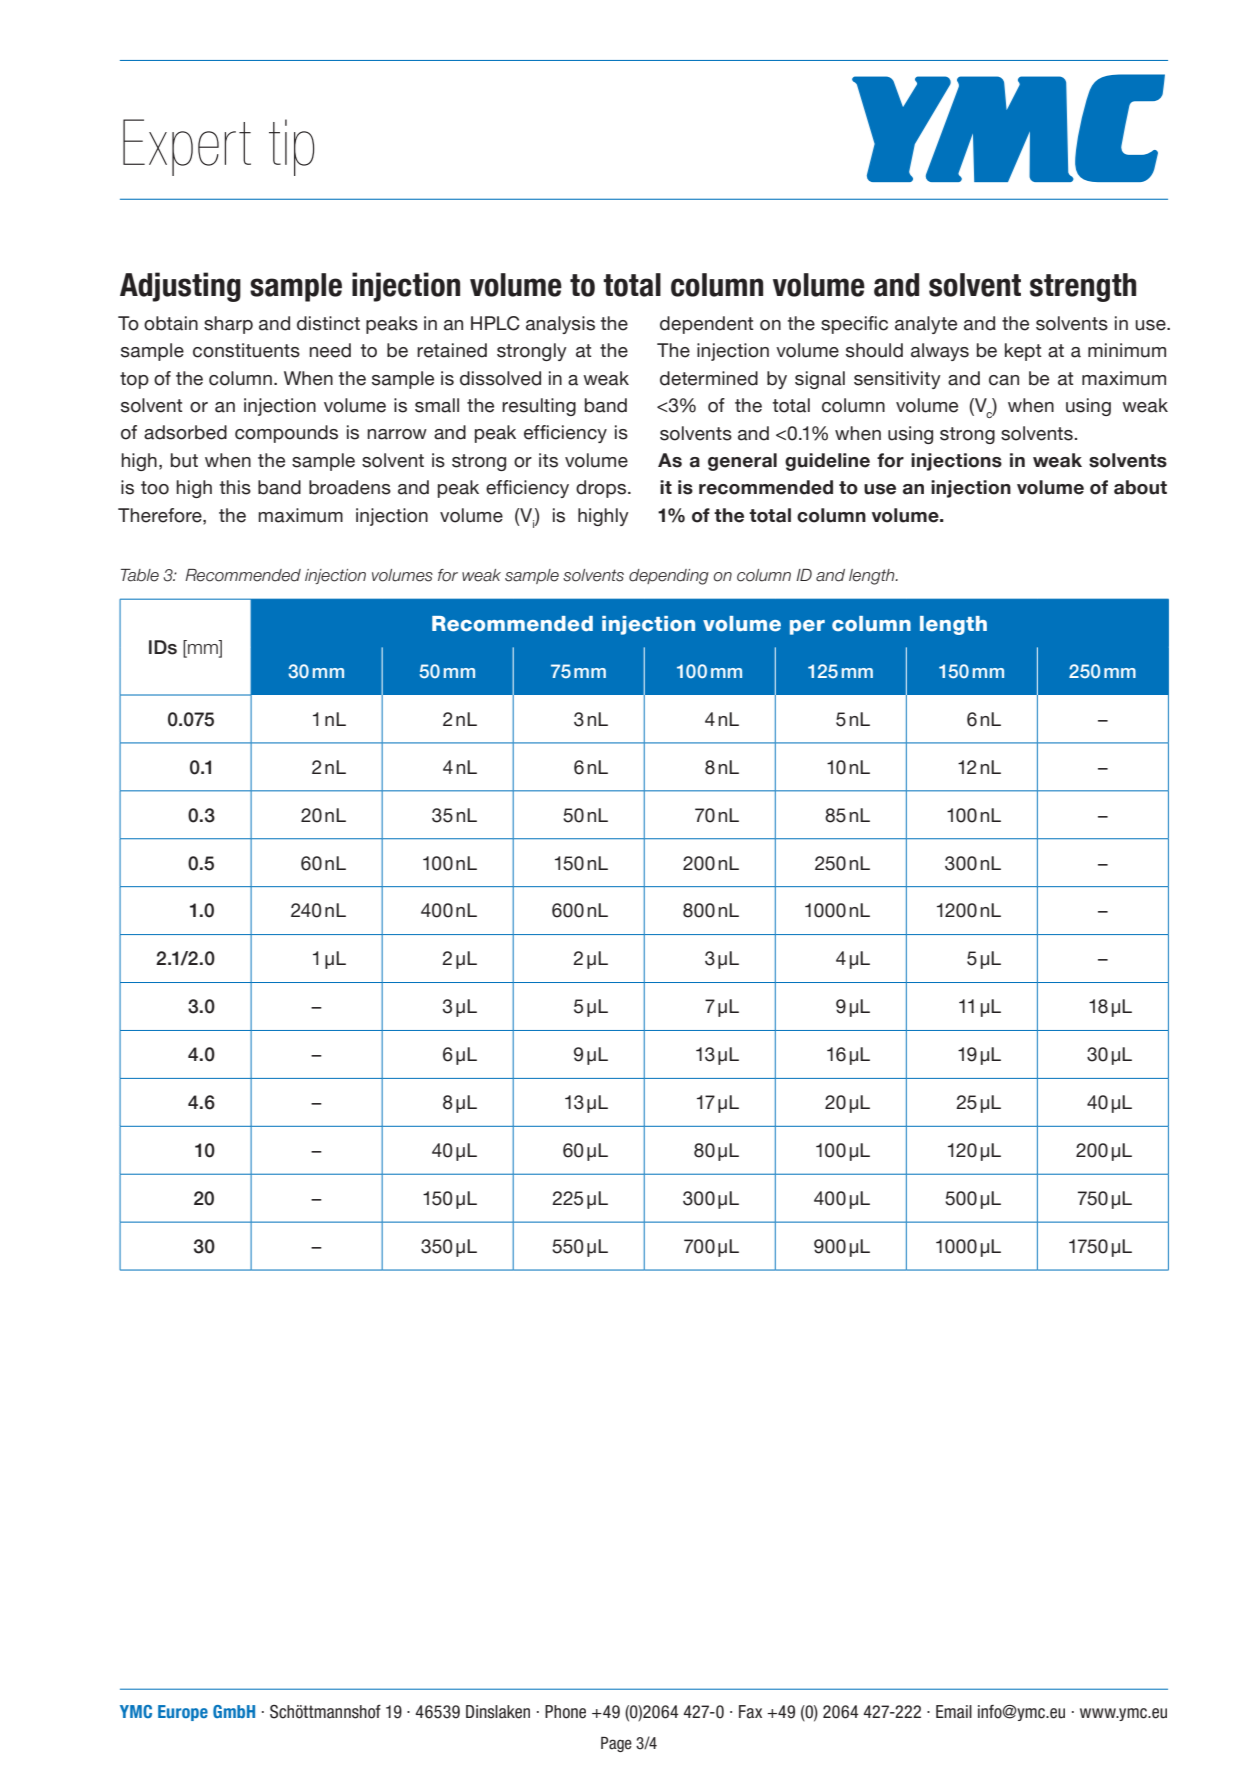  Describe the element at coordinates (750, 1712) in the screenshot. I see `Fax` at that location.
